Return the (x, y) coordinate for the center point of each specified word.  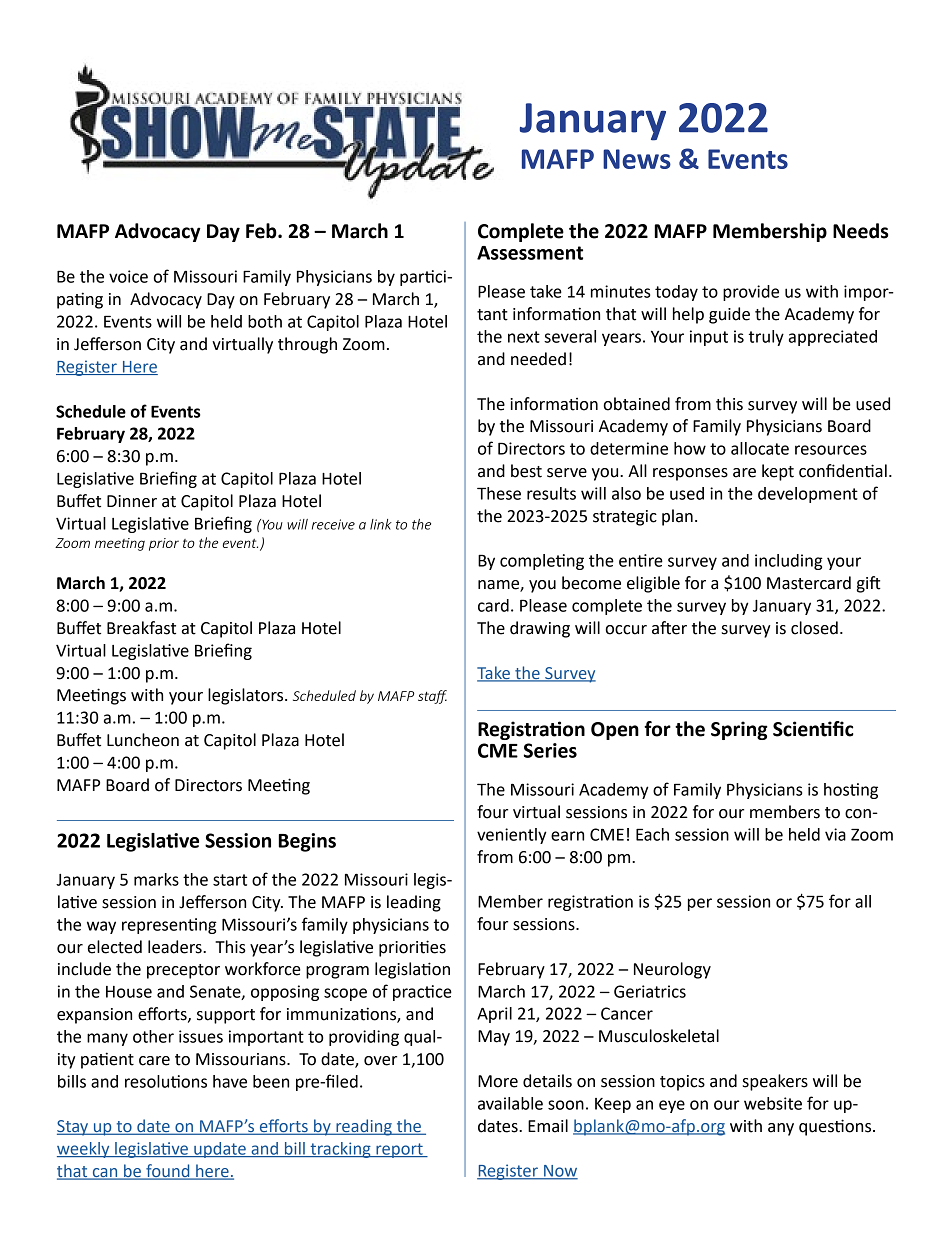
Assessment (530, 253)
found (168, 1172)
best (526, 471)
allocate (760, 448)
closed (814, 628)
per (700, 904)
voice (128, 276)
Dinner (132, 501)
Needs (860, 231)
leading (414, 903)
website (773, 1103)
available (510, 1103)
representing (169, 926)
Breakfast (141, 628)
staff (432, 697)
